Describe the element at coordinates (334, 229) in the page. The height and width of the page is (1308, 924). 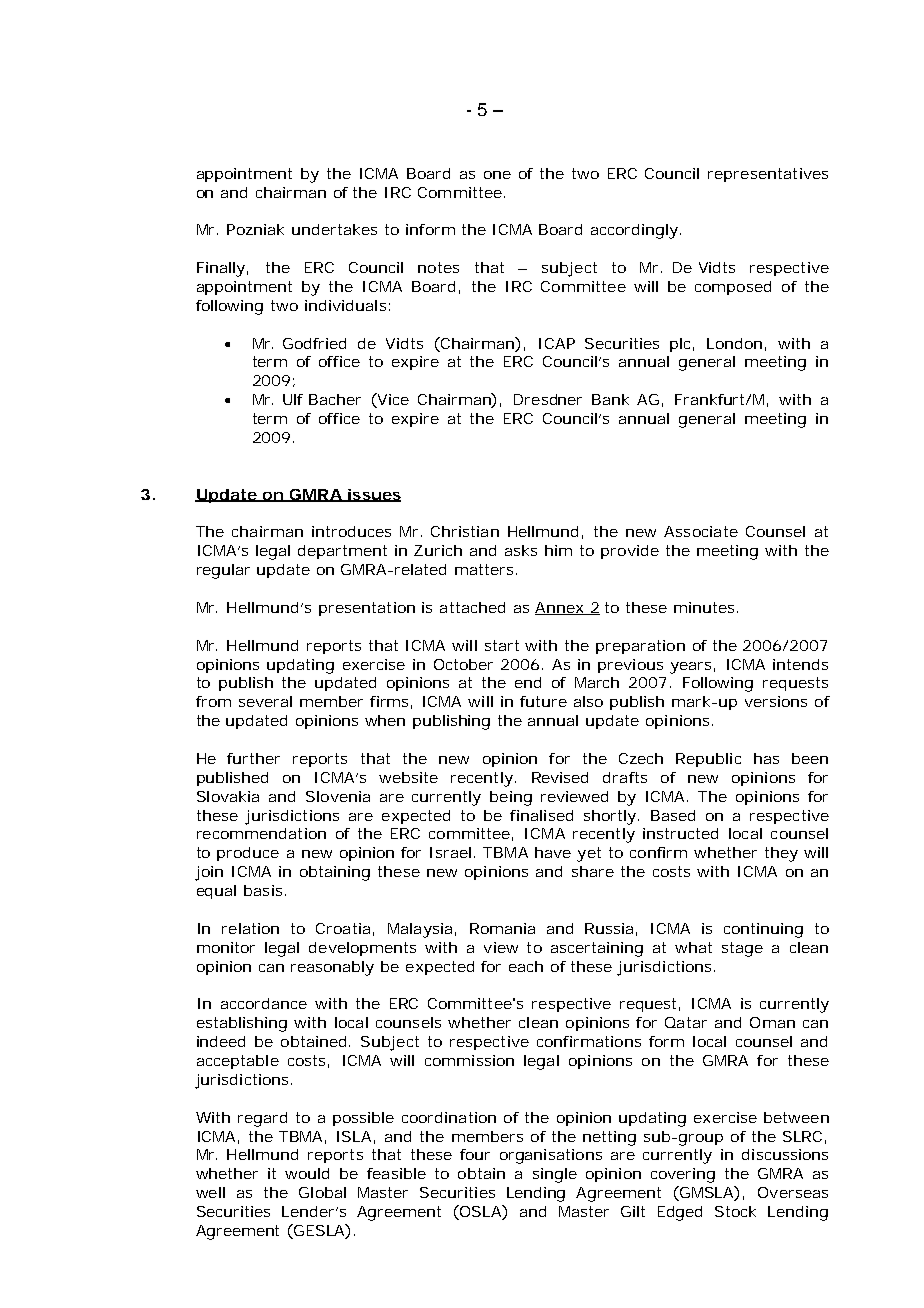
I see `undertakes` at that location.
